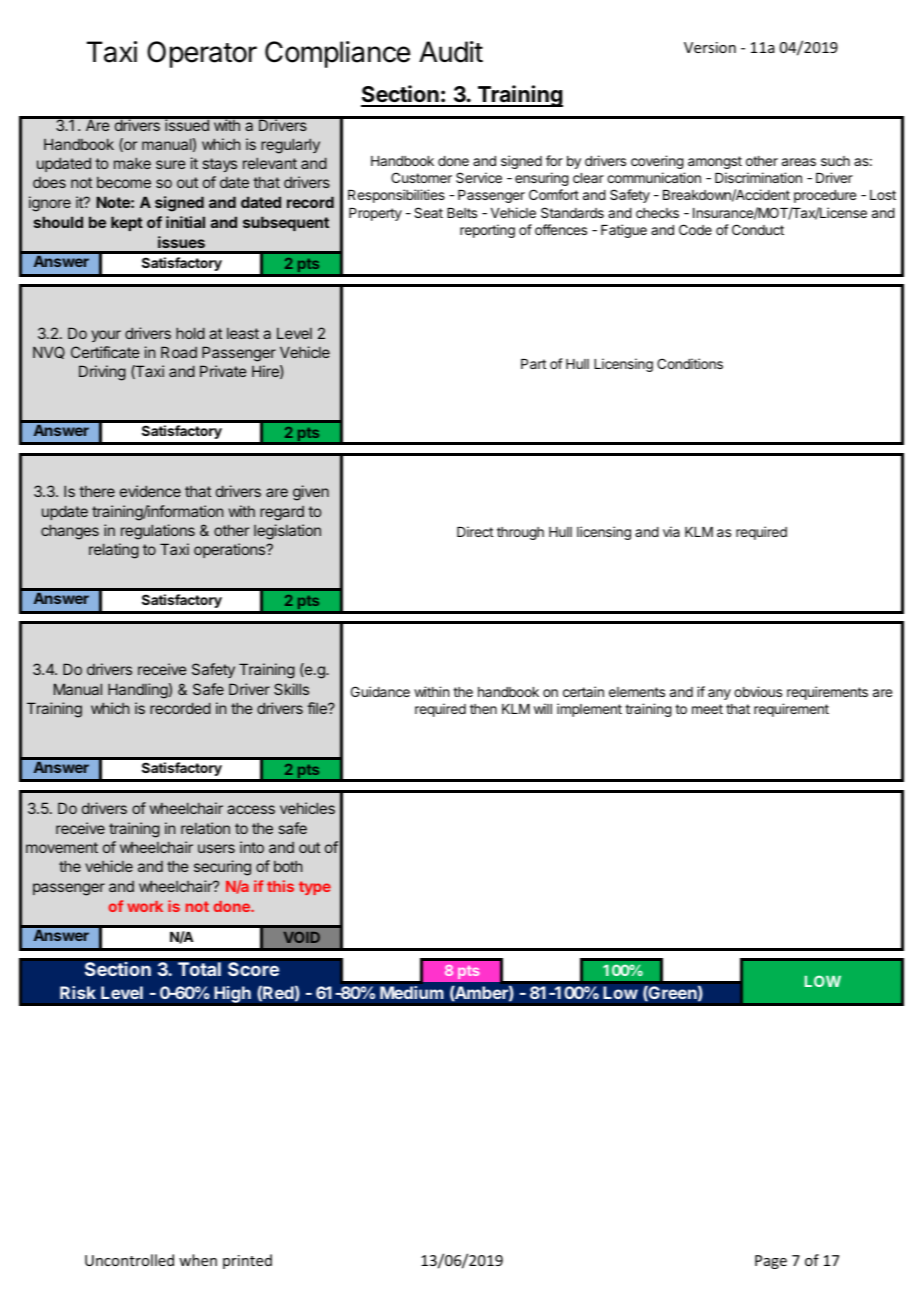 Image resolution: width=924 pixels, height=1308 pixels. Describe the element at coordinates (205, 828) in the screenshot. I see `relation` at that location.
